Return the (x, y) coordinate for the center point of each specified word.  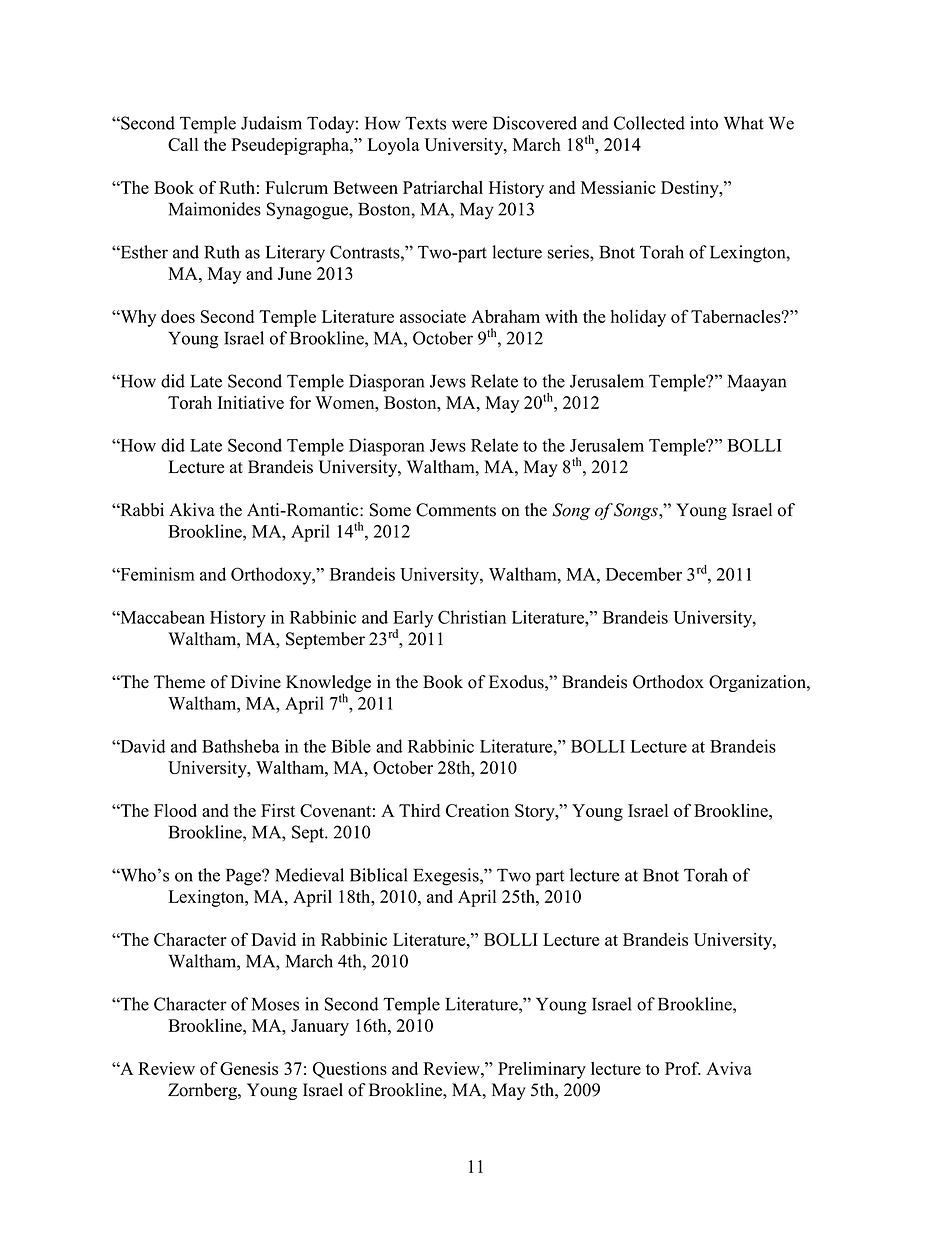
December (644, 574)
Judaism (271, 123)
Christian (472, 617)
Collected (649, 123)
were (469, 125)
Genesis (249, 1068)
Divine (256, 682)
